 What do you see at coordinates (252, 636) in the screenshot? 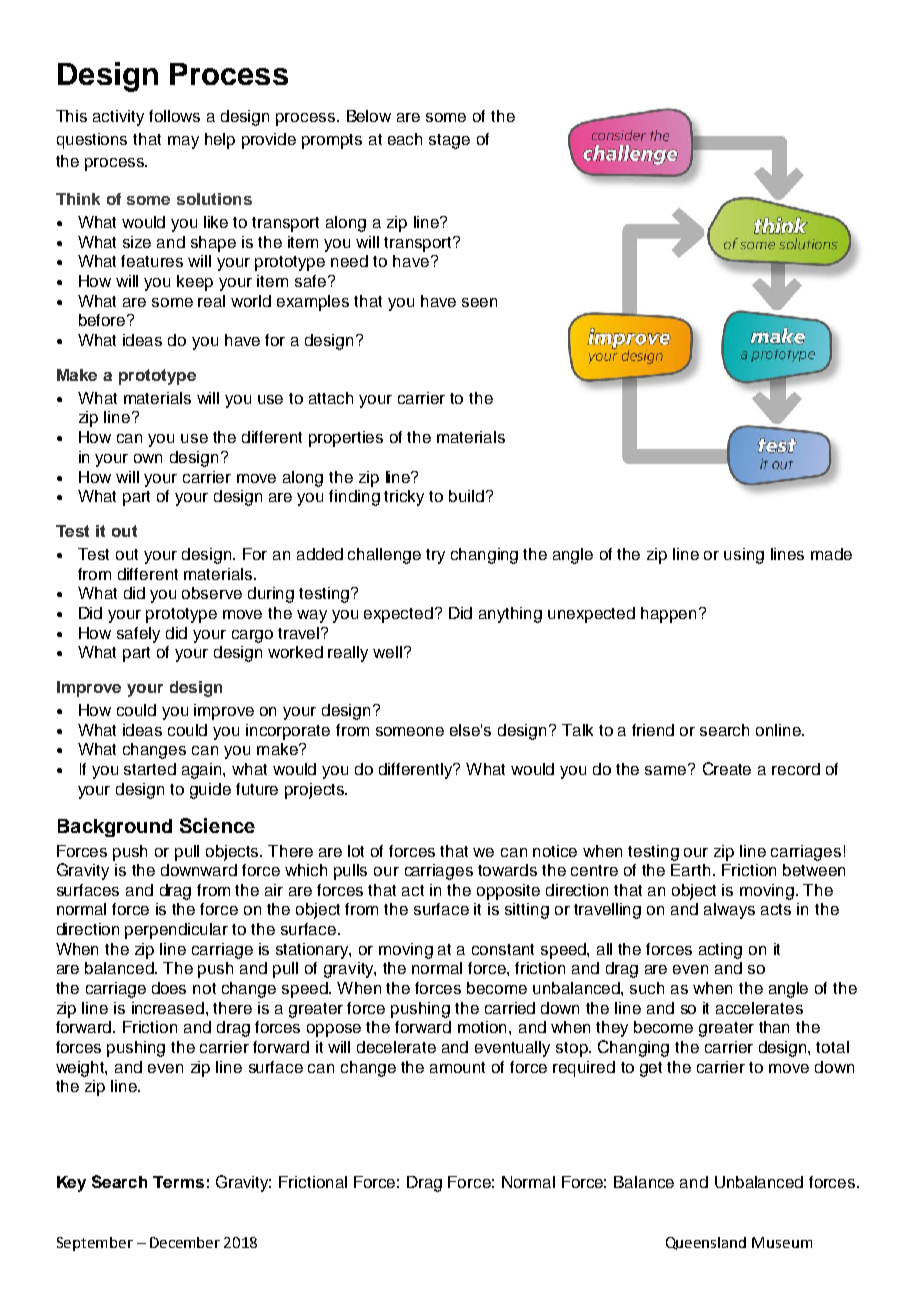
I see `cargo` at bounding box center [252, 636].
